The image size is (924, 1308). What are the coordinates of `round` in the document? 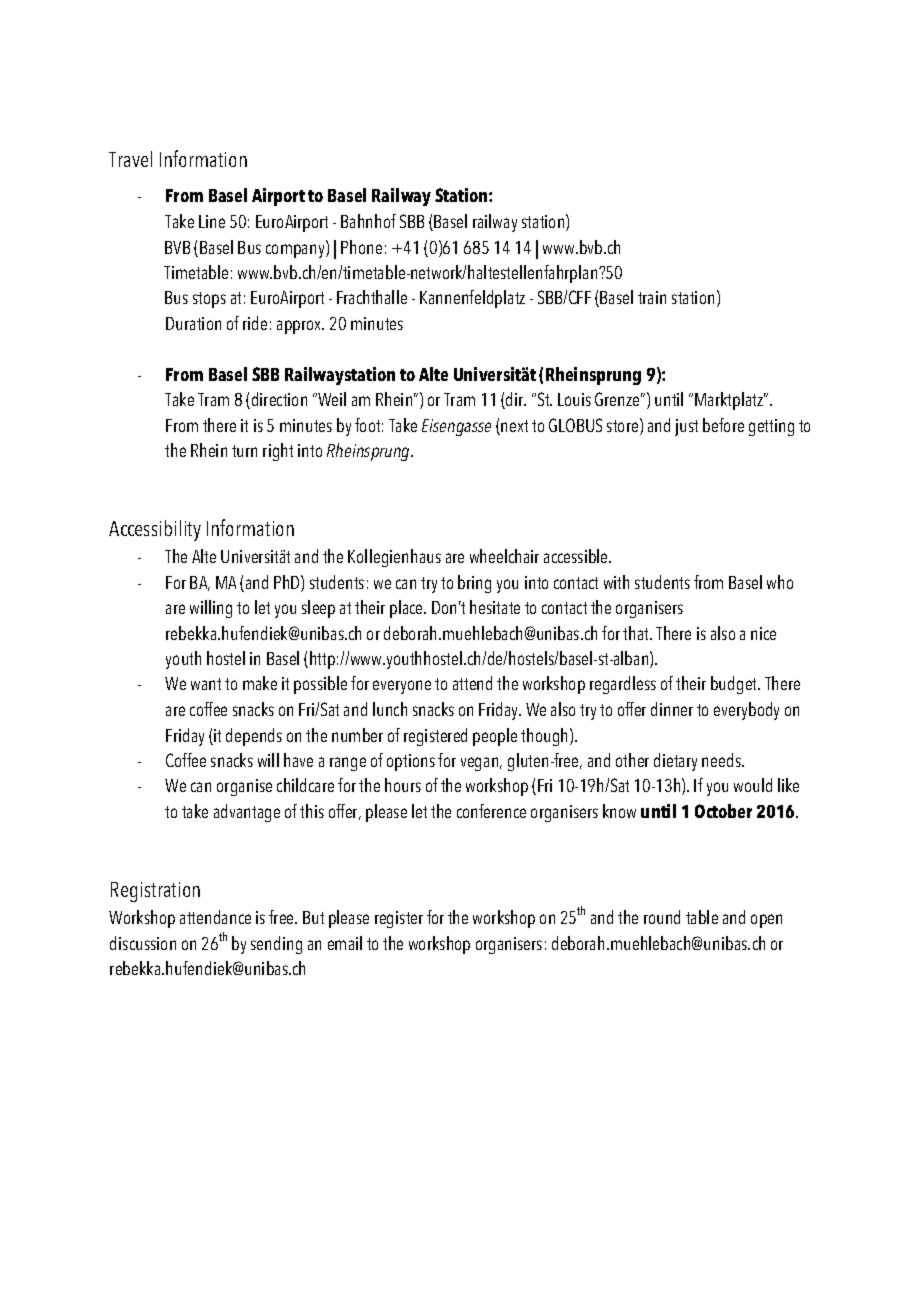 It's located at (662, 917).
